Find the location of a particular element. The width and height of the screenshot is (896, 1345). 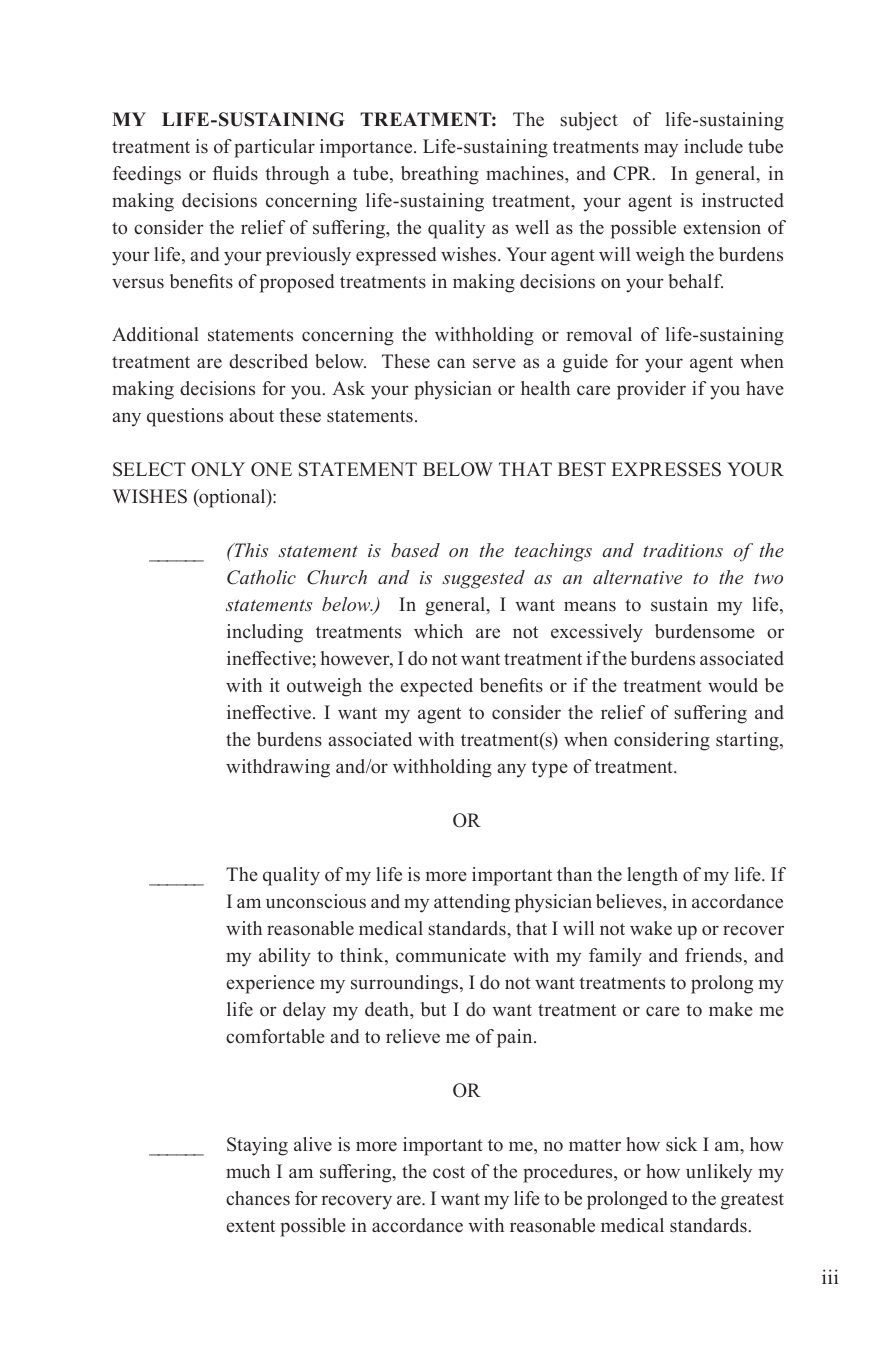

have is located at coordinates (765, 388).
